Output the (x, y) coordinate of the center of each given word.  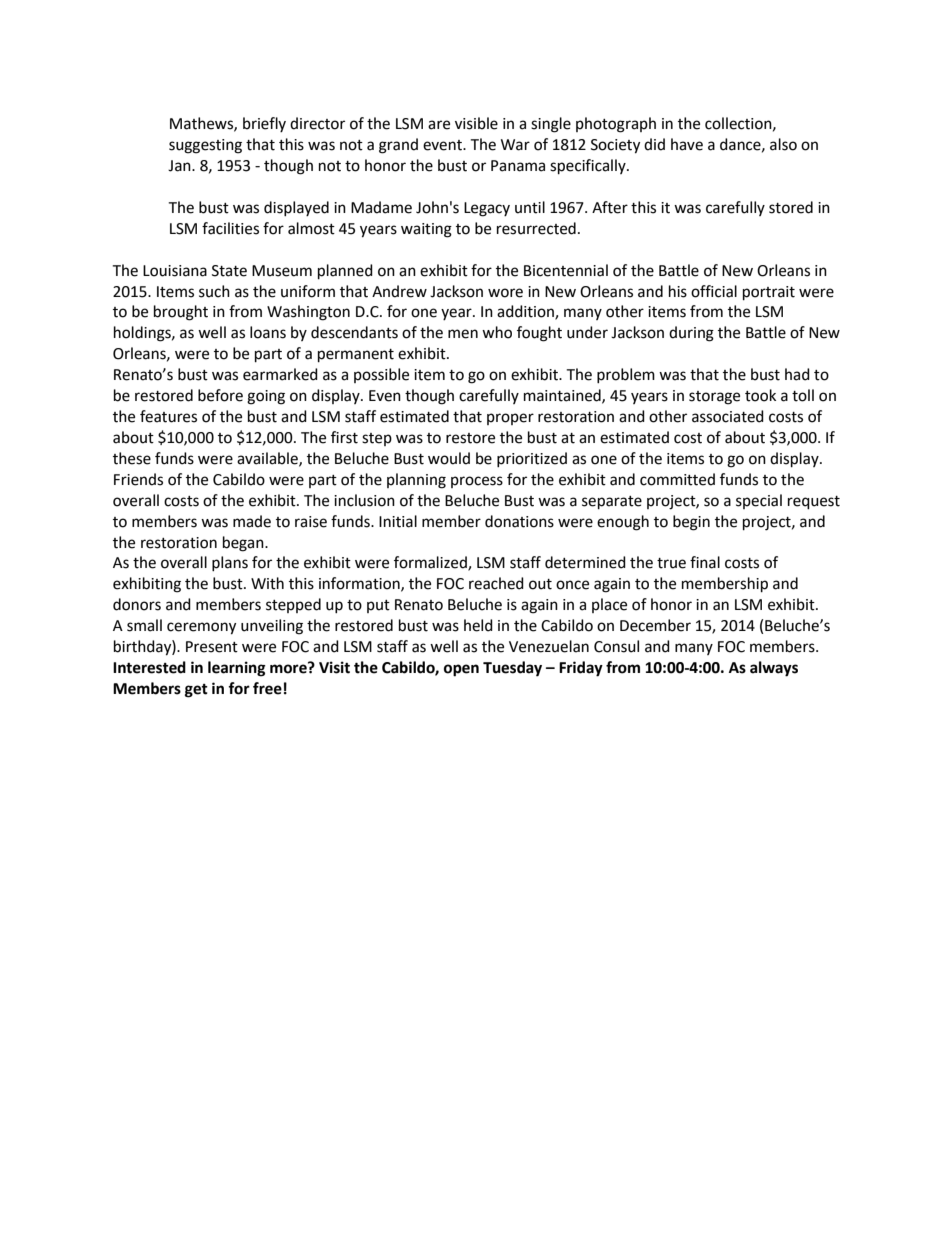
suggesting (205, 146)
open (461, 670)
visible (476, 123)
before (220, 395)
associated (728, 416)
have (687, 144)
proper (510, 419)
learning (237, 669)
